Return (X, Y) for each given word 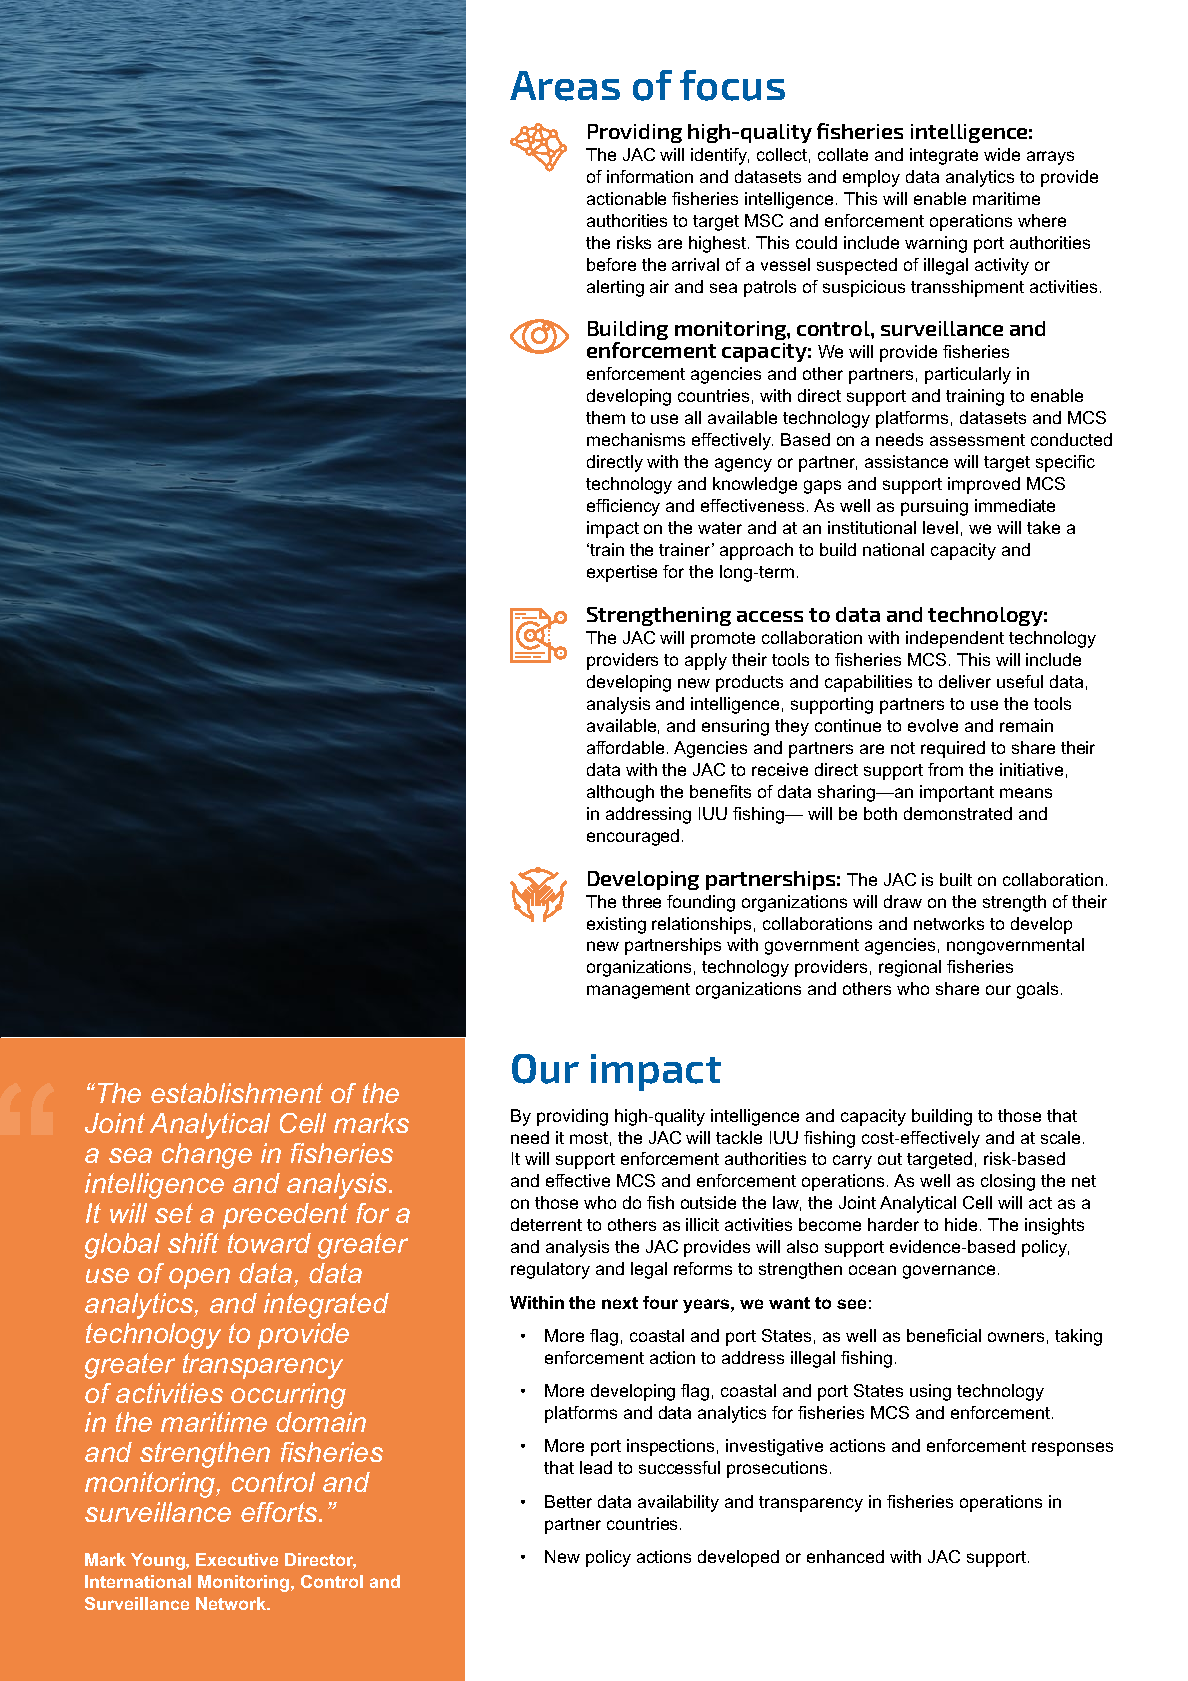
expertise (622, 573)
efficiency (623, 507)
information (650, 176)
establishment (237, 1093)
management (638, 991)
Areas (565, 86)
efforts (280, 1512)
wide (1002, 154)
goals (1037, 990)
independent (955, 639)
